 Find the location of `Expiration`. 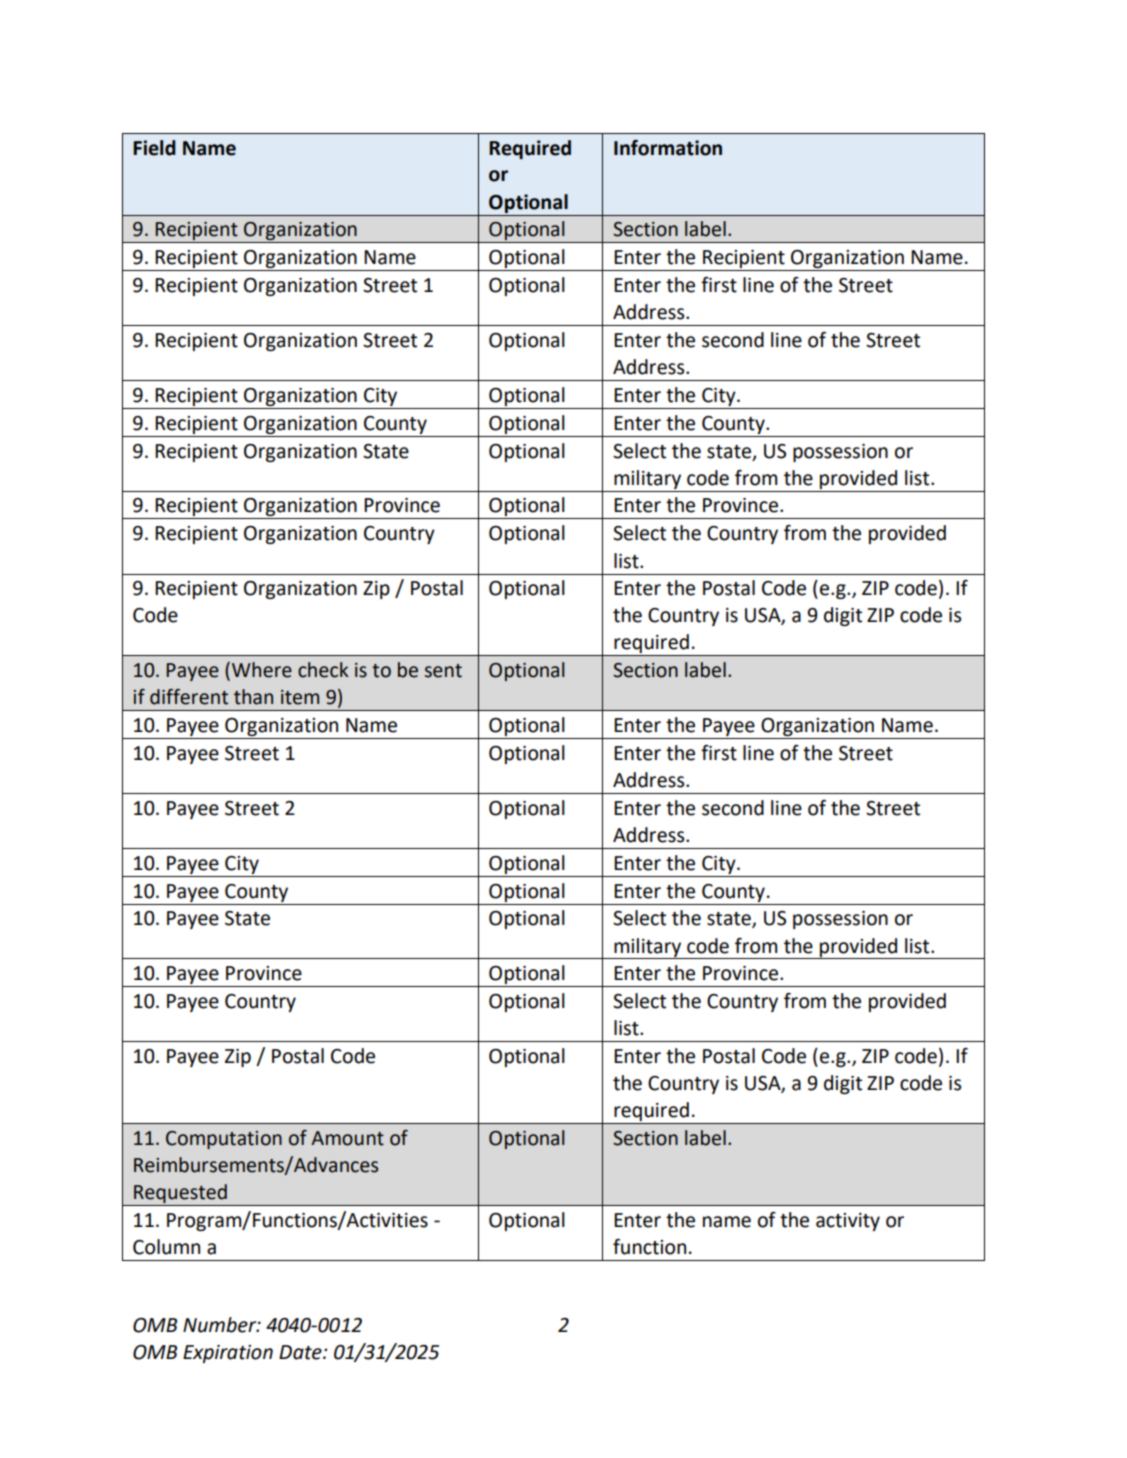

Expiration is located at coordinates (228, 1354).
